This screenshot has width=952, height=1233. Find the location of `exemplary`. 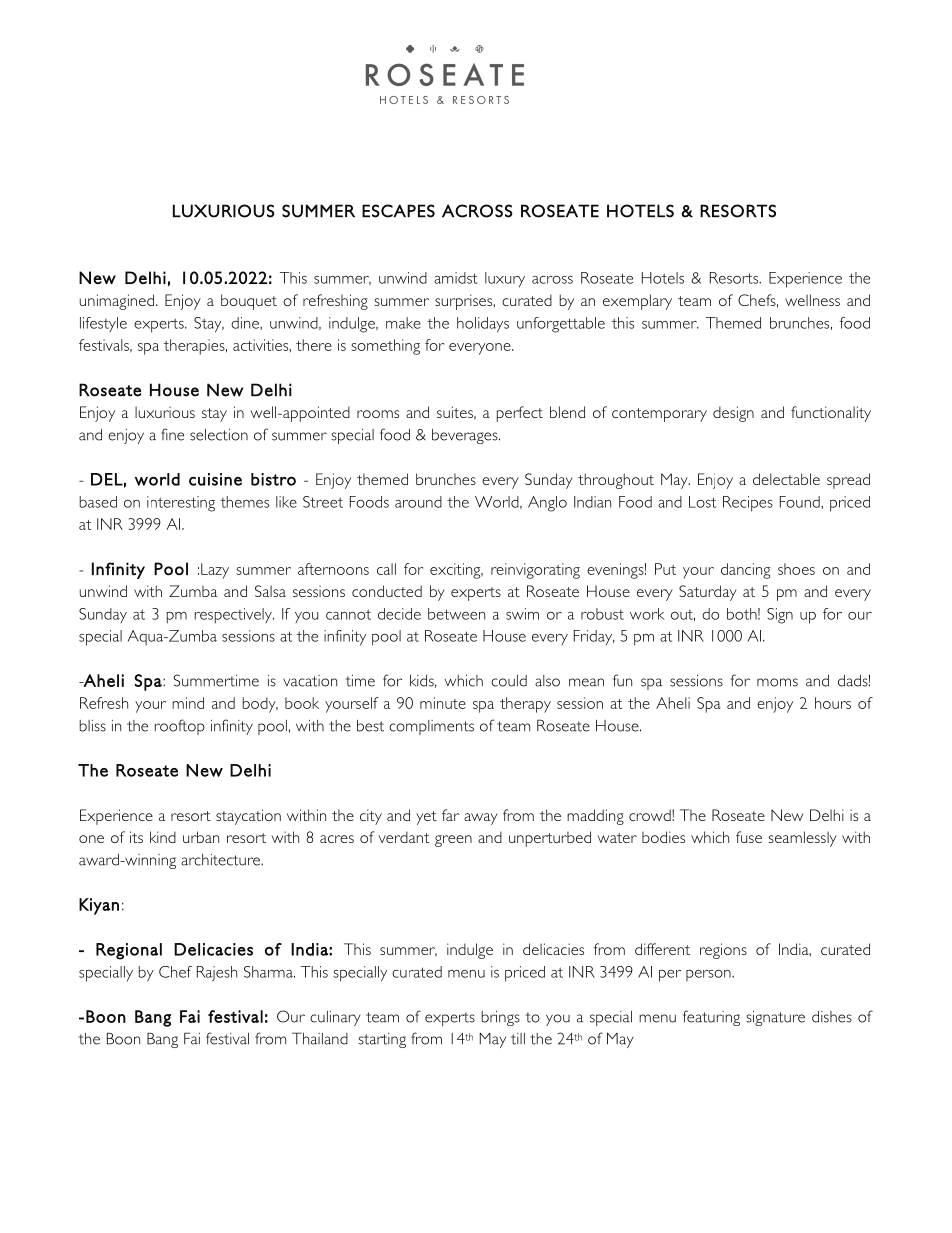

exemplary is located at coordinates (637, 302).
